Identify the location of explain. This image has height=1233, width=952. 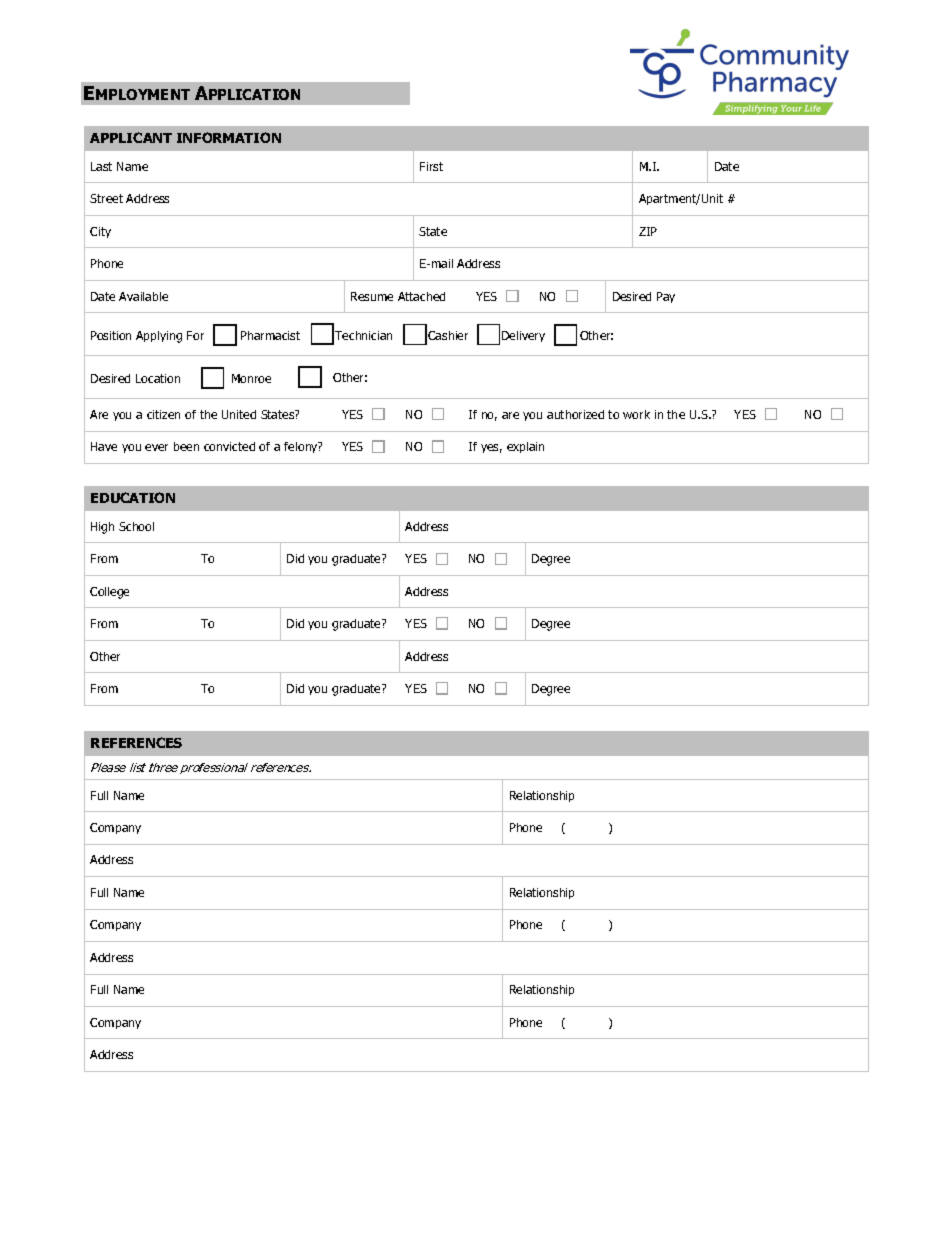
(525, 447).
